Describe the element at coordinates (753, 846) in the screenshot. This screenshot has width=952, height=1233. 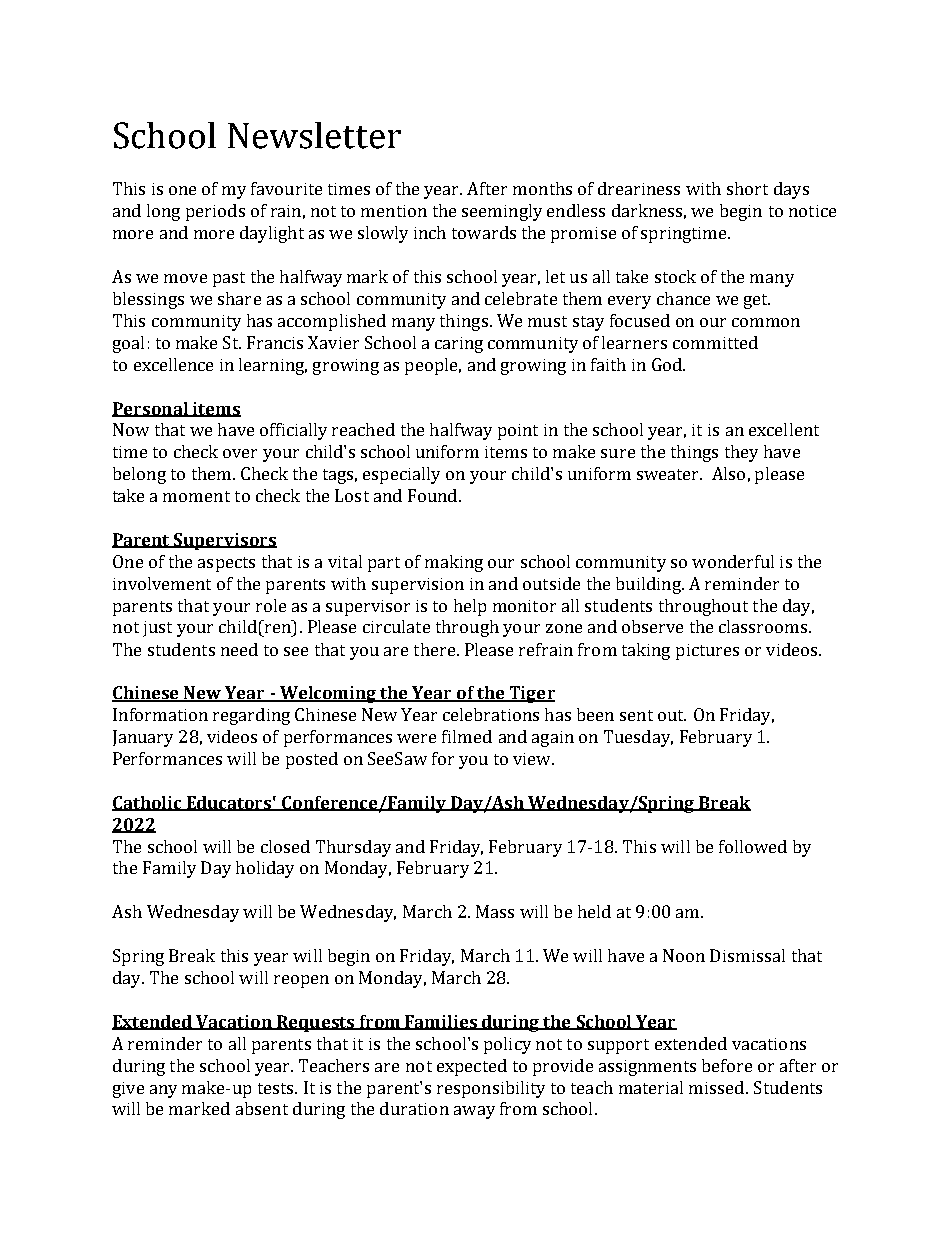
I see `followed` at that location.
